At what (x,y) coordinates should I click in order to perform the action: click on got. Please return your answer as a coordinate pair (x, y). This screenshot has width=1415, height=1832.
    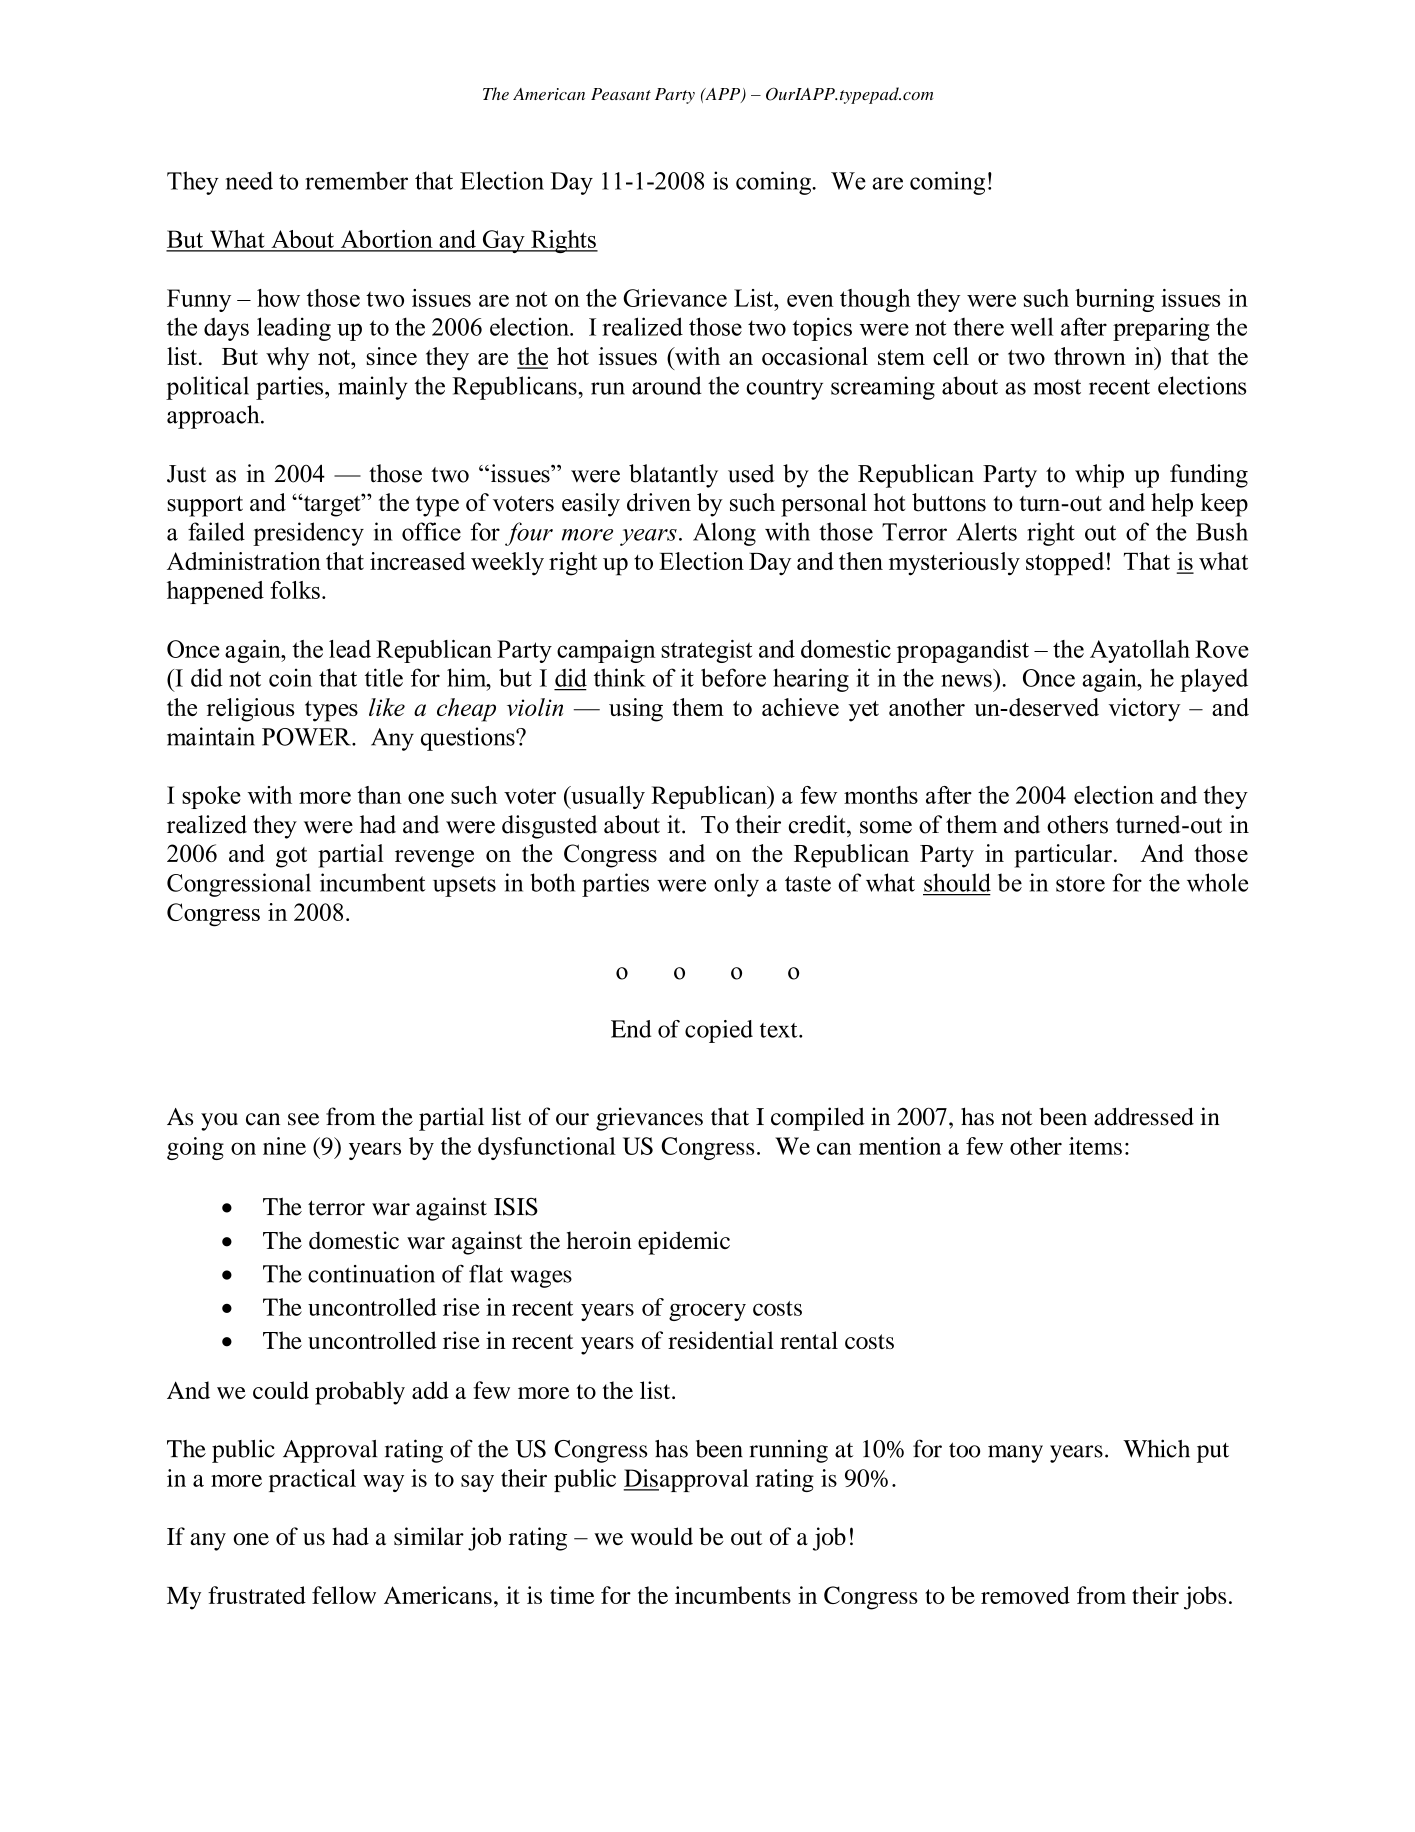
    Looking at the image, I should click on (291, 857).
